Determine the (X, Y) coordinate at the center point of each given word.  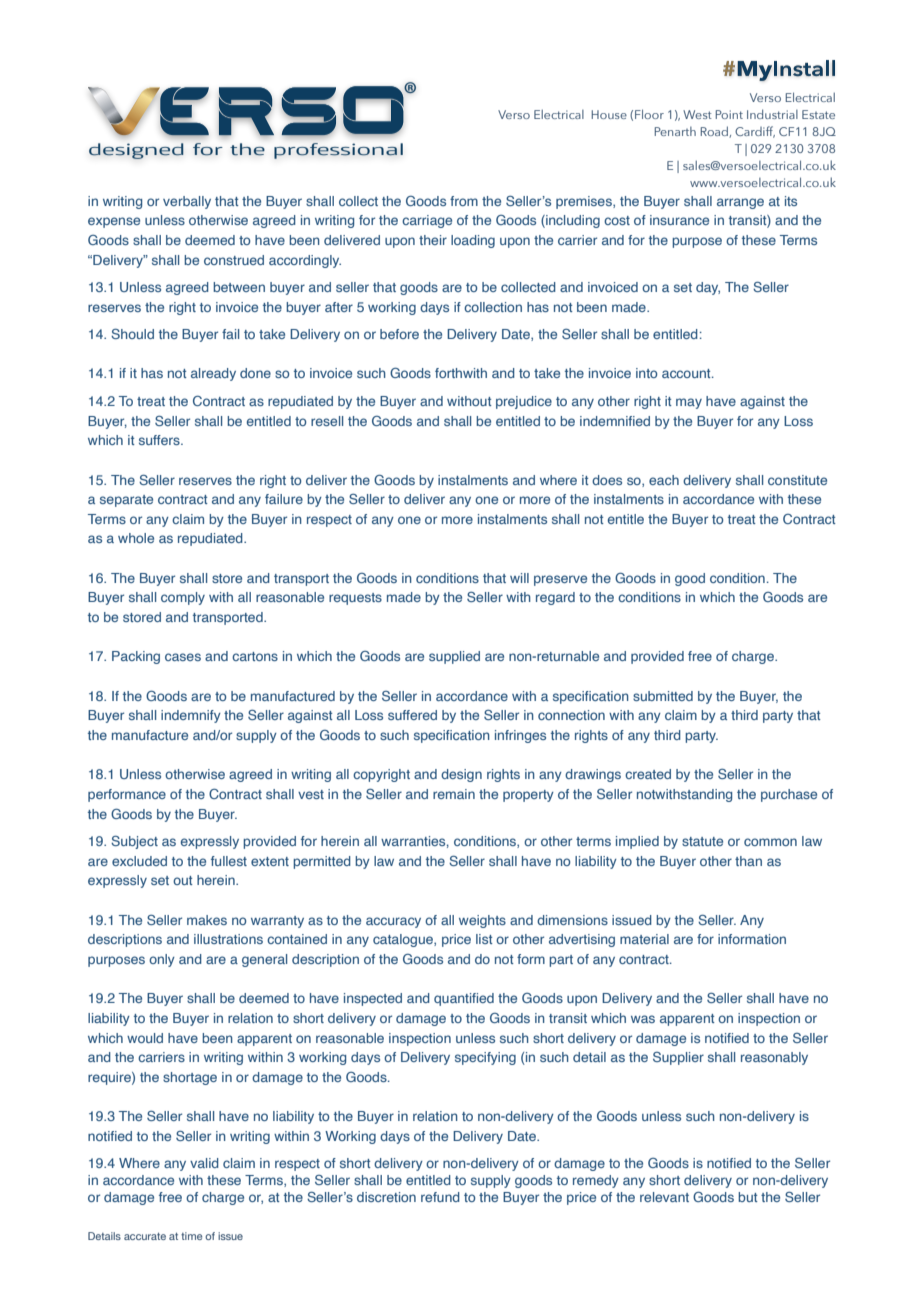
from (464, 201)
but (748, 1197)
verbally (187, 202)
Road (715, 132)
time (191, 1236)
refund (440, 1197)
